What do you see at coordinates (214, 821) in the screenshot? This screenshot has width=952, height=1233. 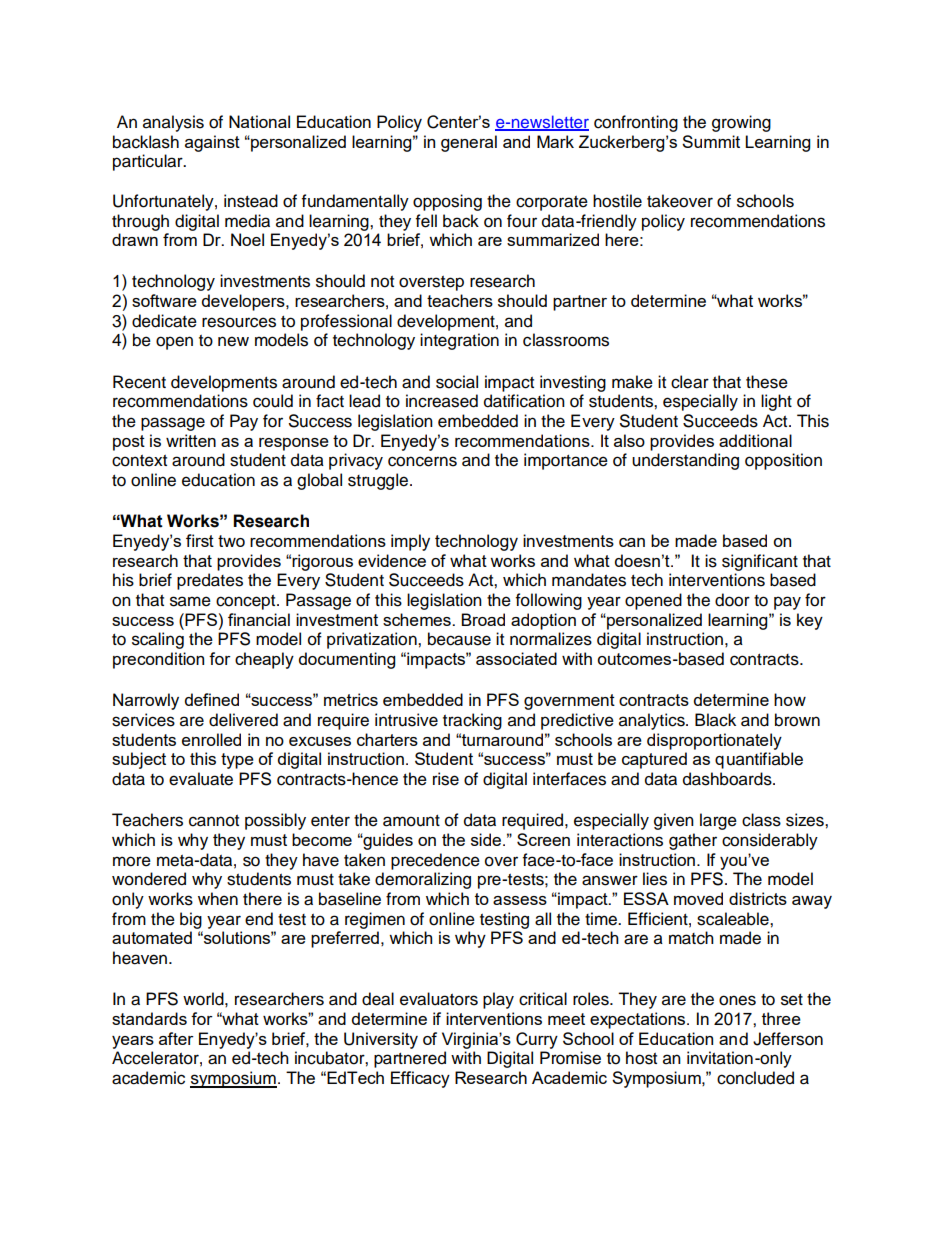 I see `cannot` at bounding box center [214, 821].
